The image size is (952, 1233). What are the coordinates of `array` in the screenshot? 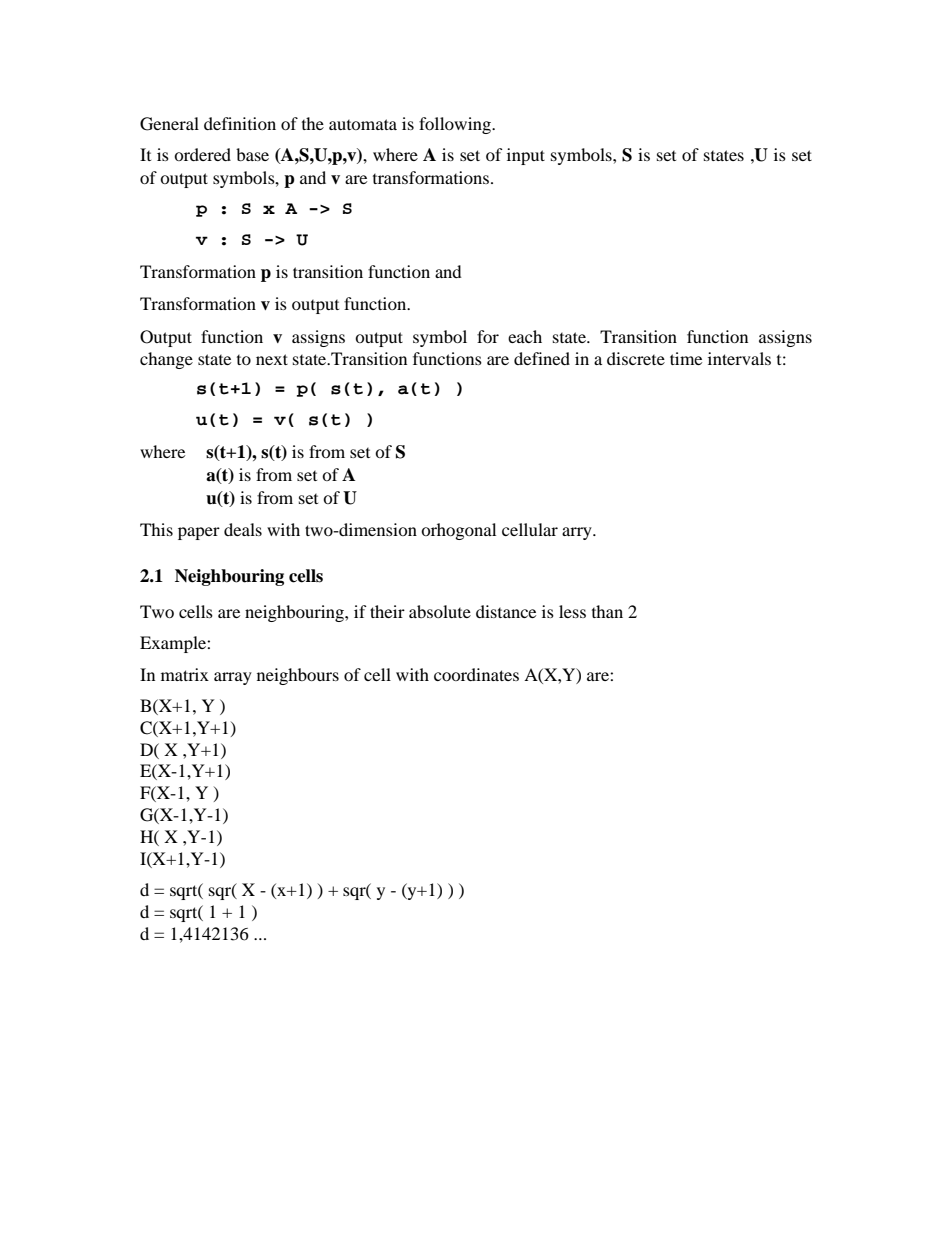 It's located at (233, 678).
